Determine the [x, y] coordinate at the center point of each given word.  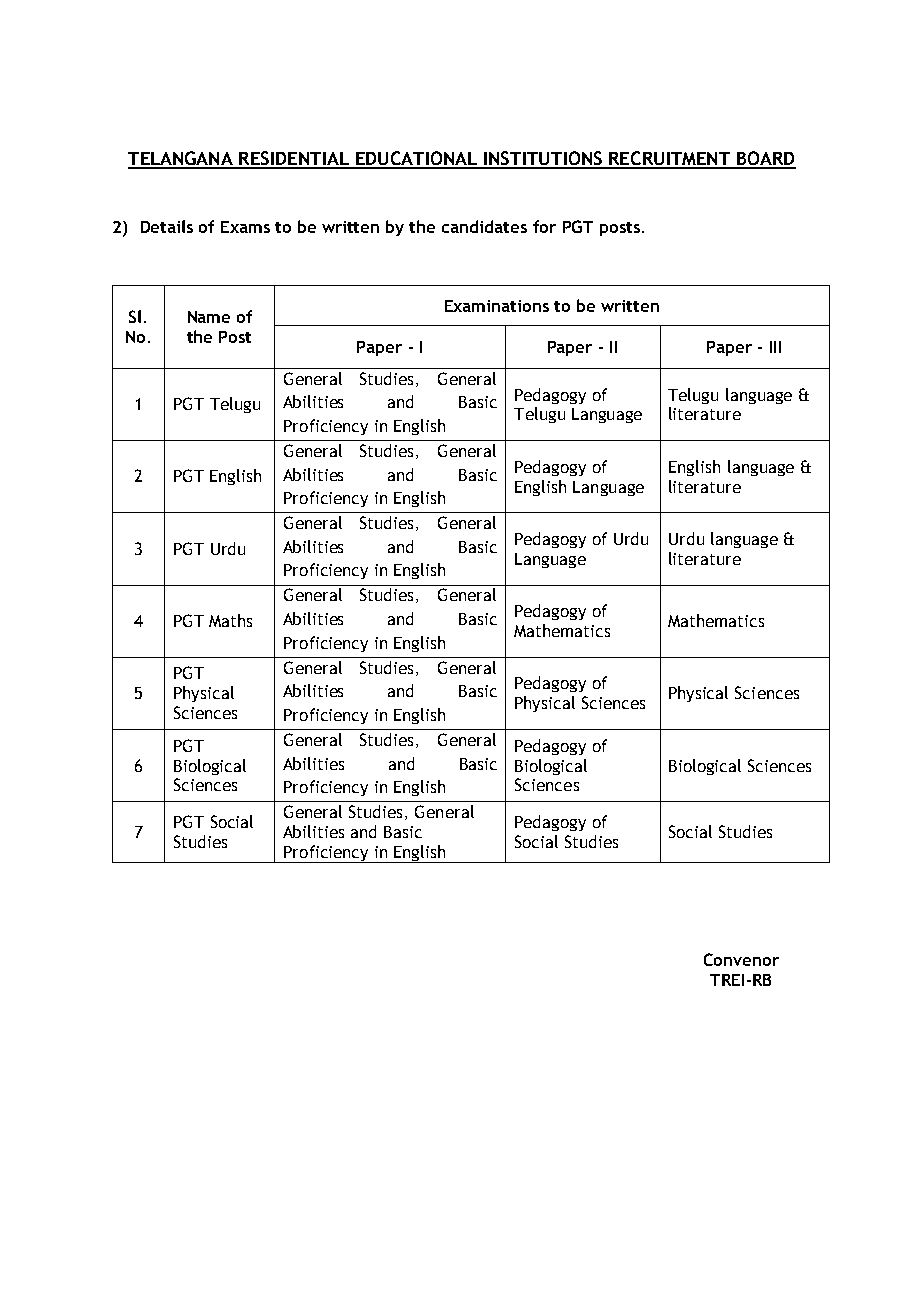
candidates [484, 226]
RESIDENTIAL [294, 159]
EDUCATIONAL [416, 159]
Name [209, 317]
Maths [230, 620]
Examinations [497, 306]
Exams [245, 227]
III [775, 347]
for [544, 226]
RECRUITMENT [670, 159]
